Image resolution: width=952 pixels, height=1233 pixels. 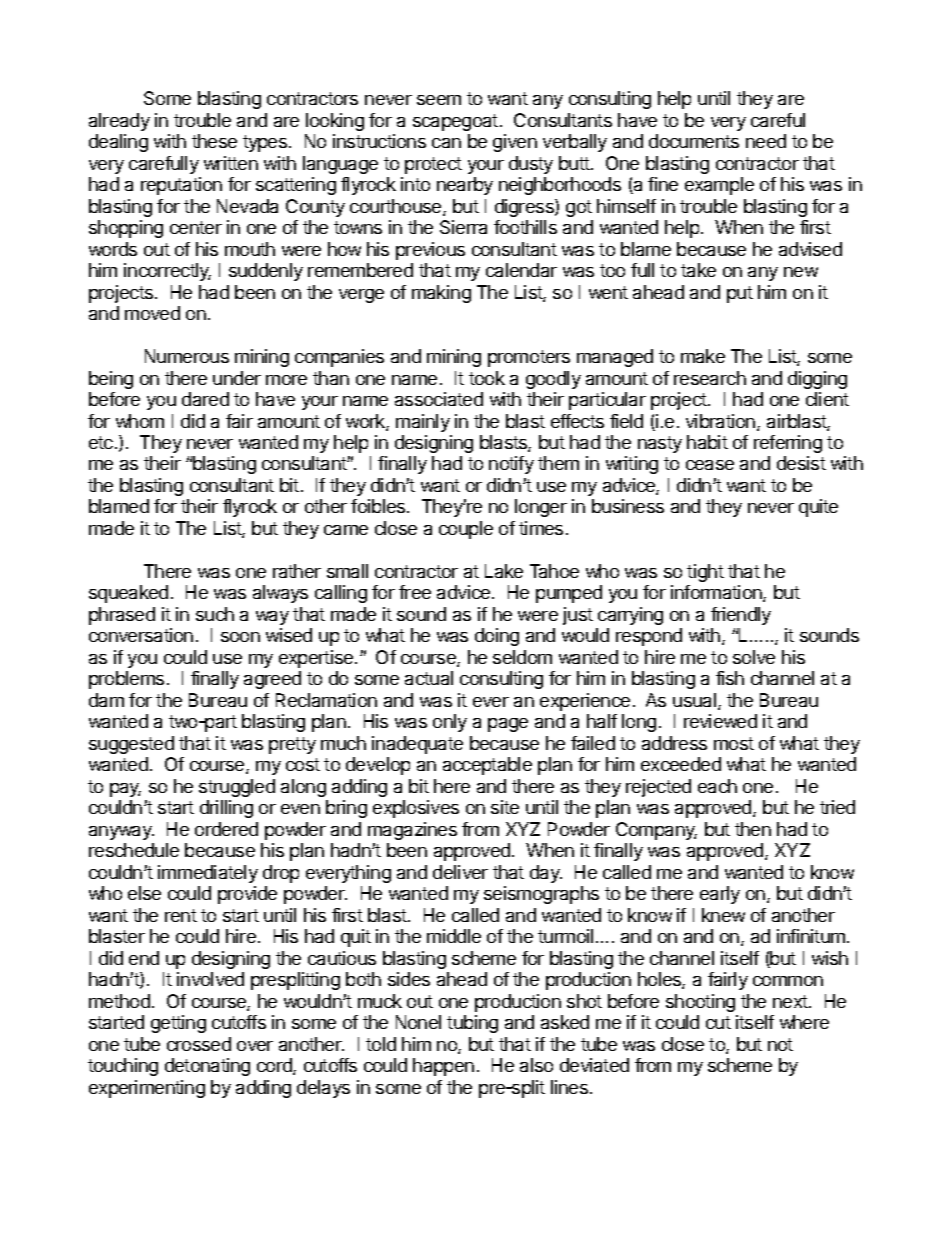 I want to click on Numerous, so click(x=187, y=356).
